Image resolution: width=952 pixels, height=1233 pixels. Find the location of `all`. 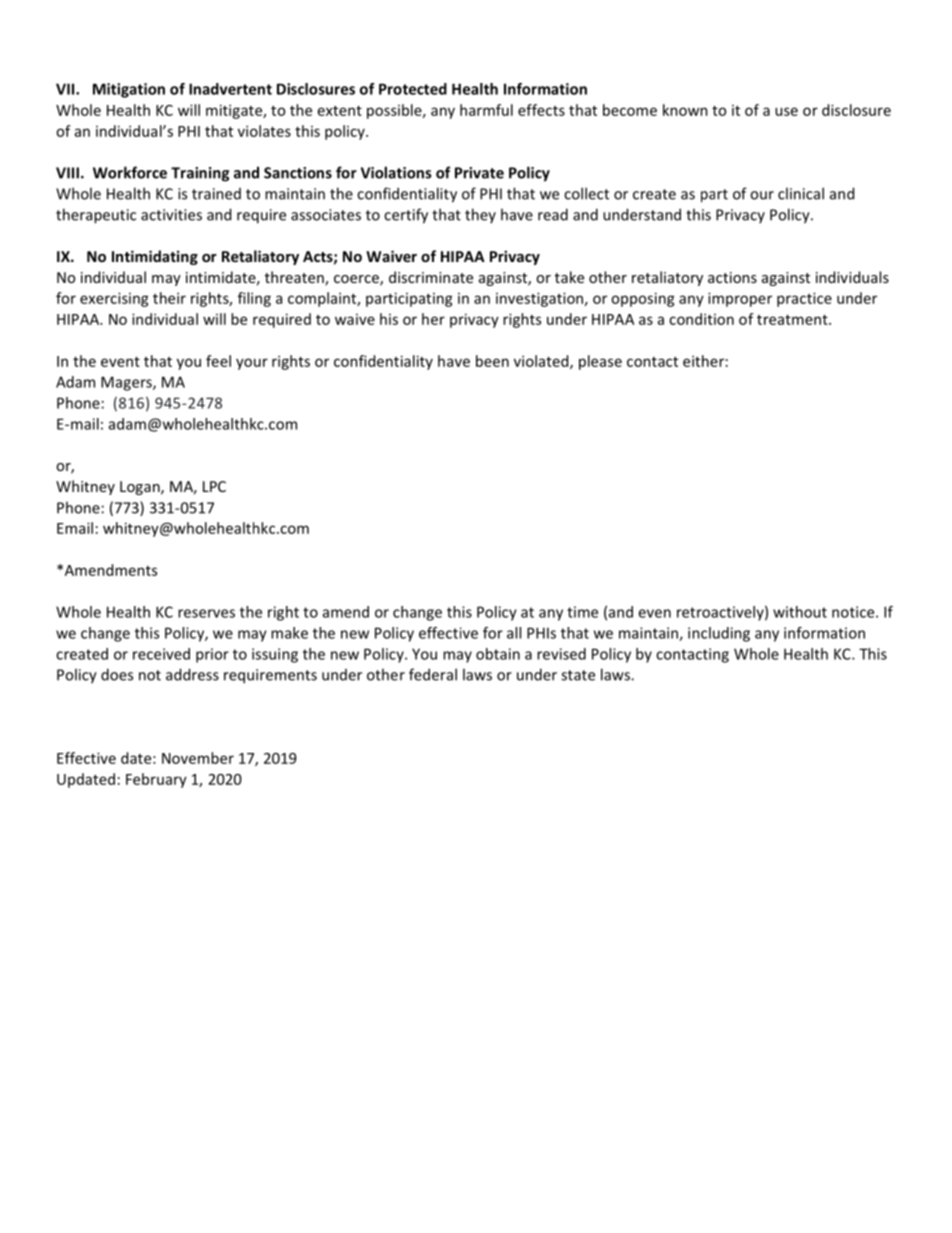

all is located at coordinates (514, 633).
